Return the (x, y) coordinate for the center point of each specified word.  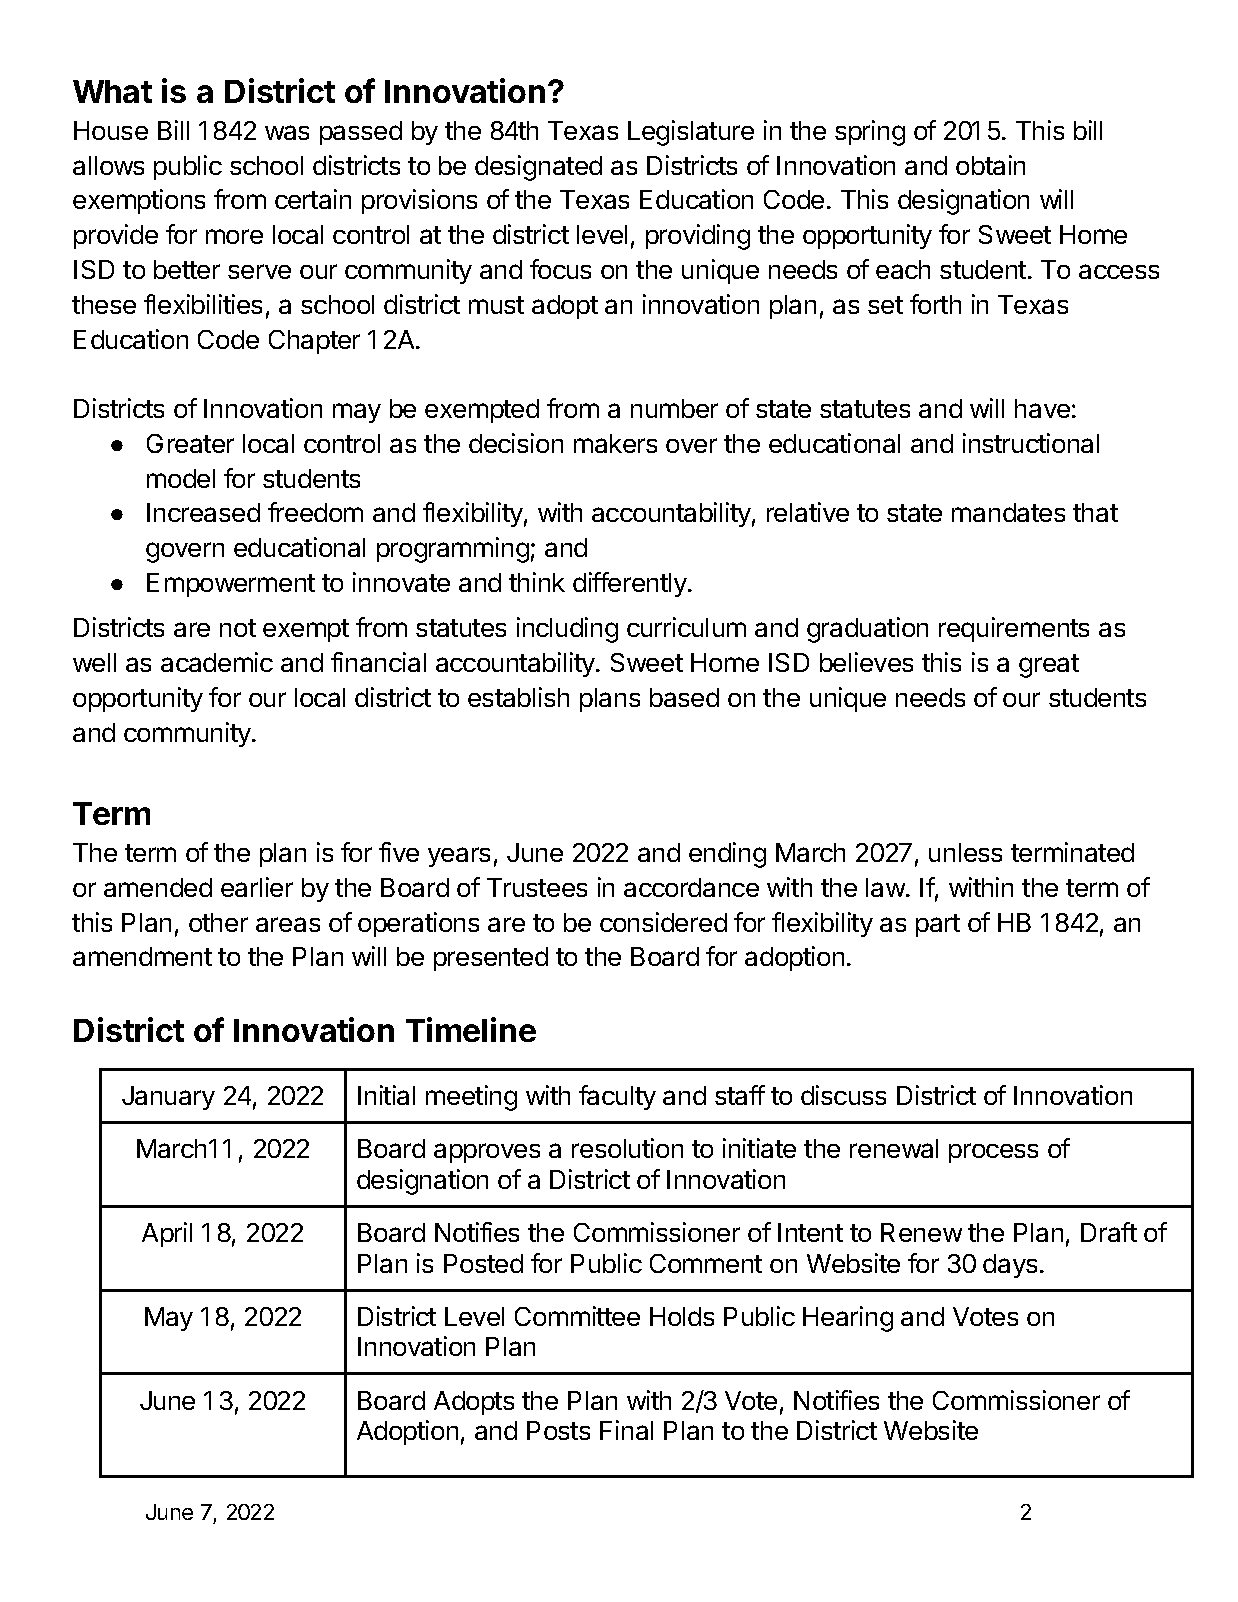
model (181, 478)
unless (965, 852)
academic (217, 662)
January (168, 1098)
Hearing (848, 1319)
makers (615, 443)
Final (626, 1430)
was (287, 132)
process (993, 1153)
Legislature (691, 133)
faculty (617, 1097)
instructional (1031, 443)
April (167, 1234)
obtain (990, 165)
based (684, 697)
